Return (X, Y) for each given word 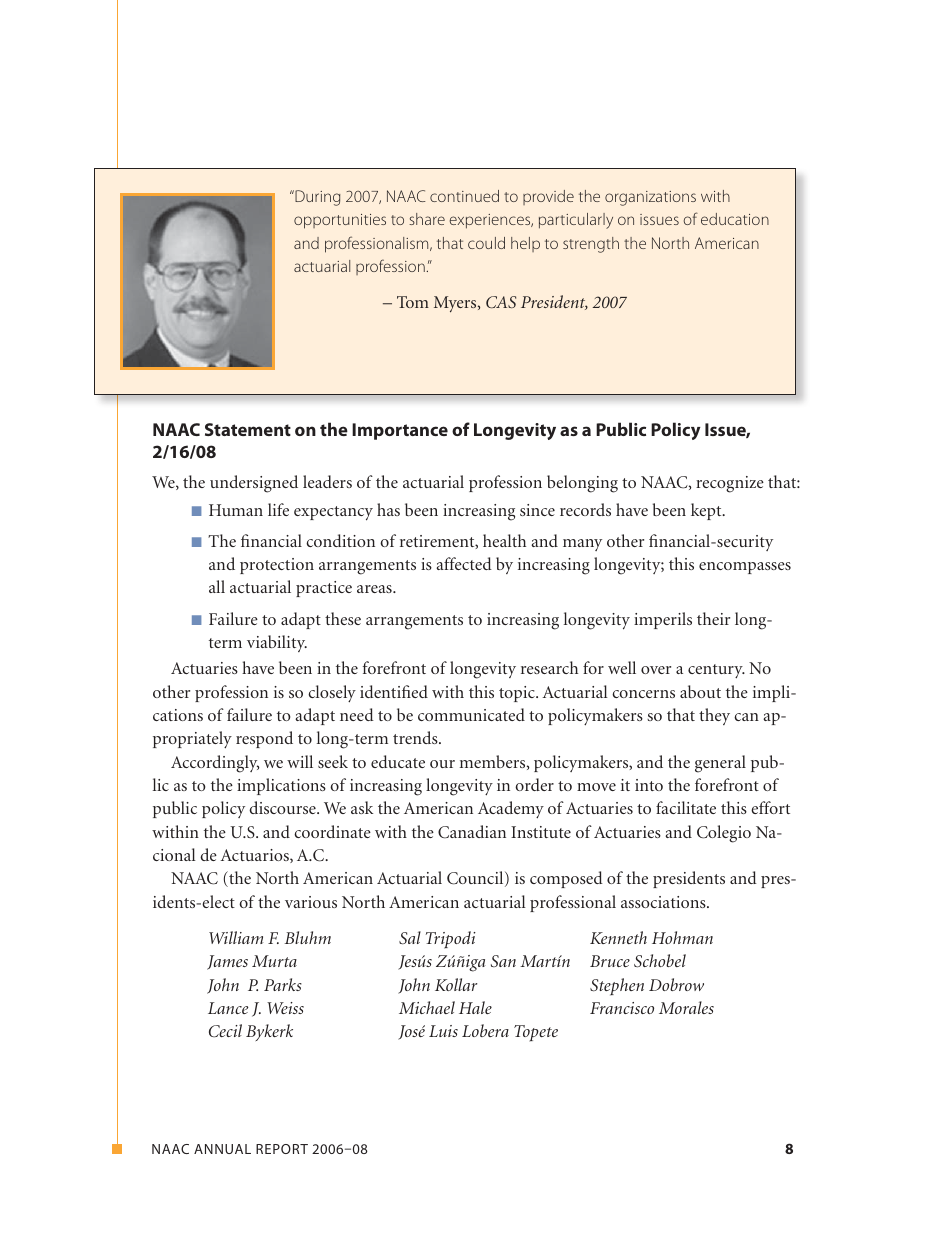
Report (282, 1149)
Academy (511, 809)
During (316, 198)
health (504, 540)
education (735, 219)
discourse (283, 807)
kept (707, 511)
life (278, 509)
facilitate (686, 807)
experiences (491, 221)
